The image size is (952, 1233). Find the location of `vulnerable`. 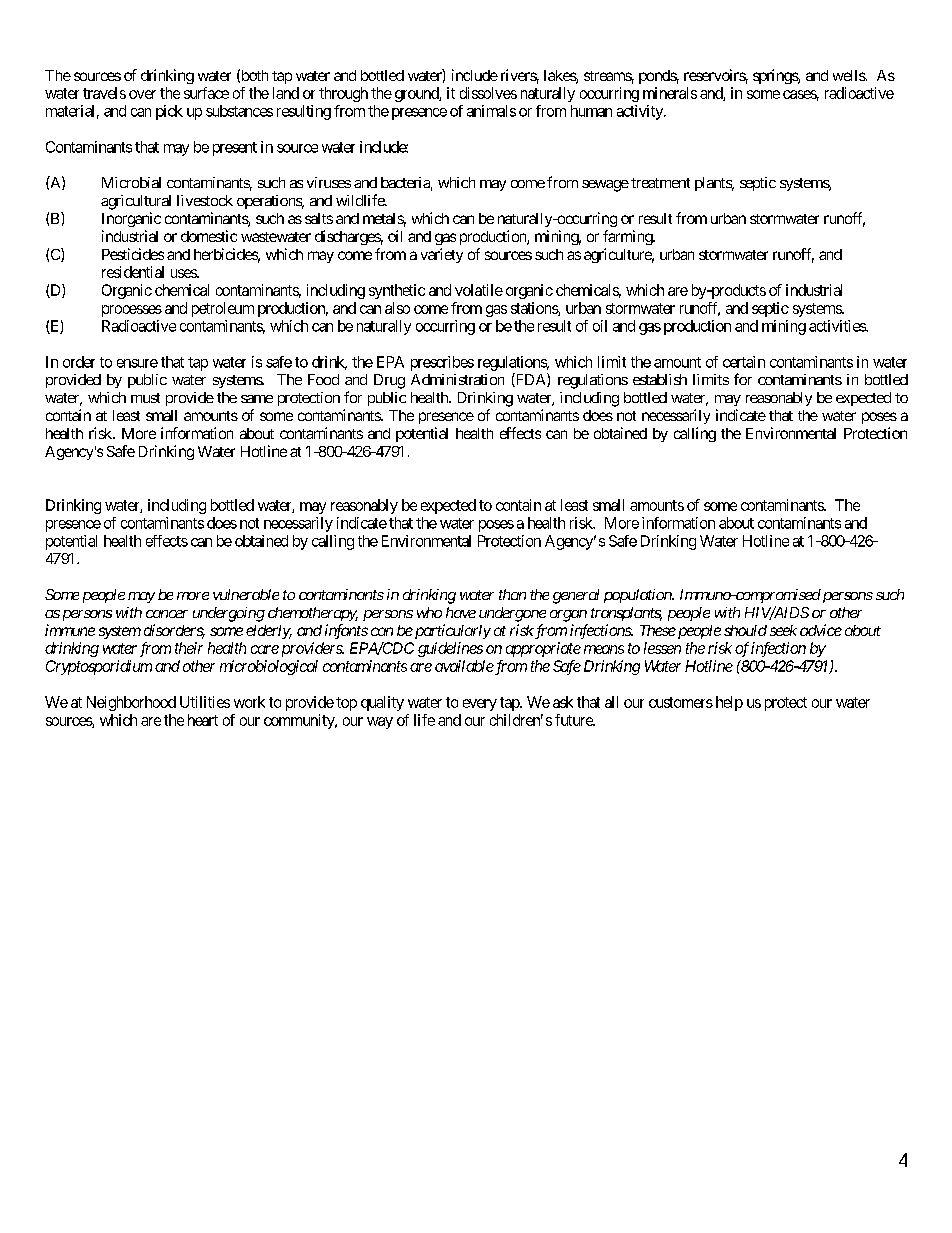

vulnerable is located at coordinates (246, 594).
